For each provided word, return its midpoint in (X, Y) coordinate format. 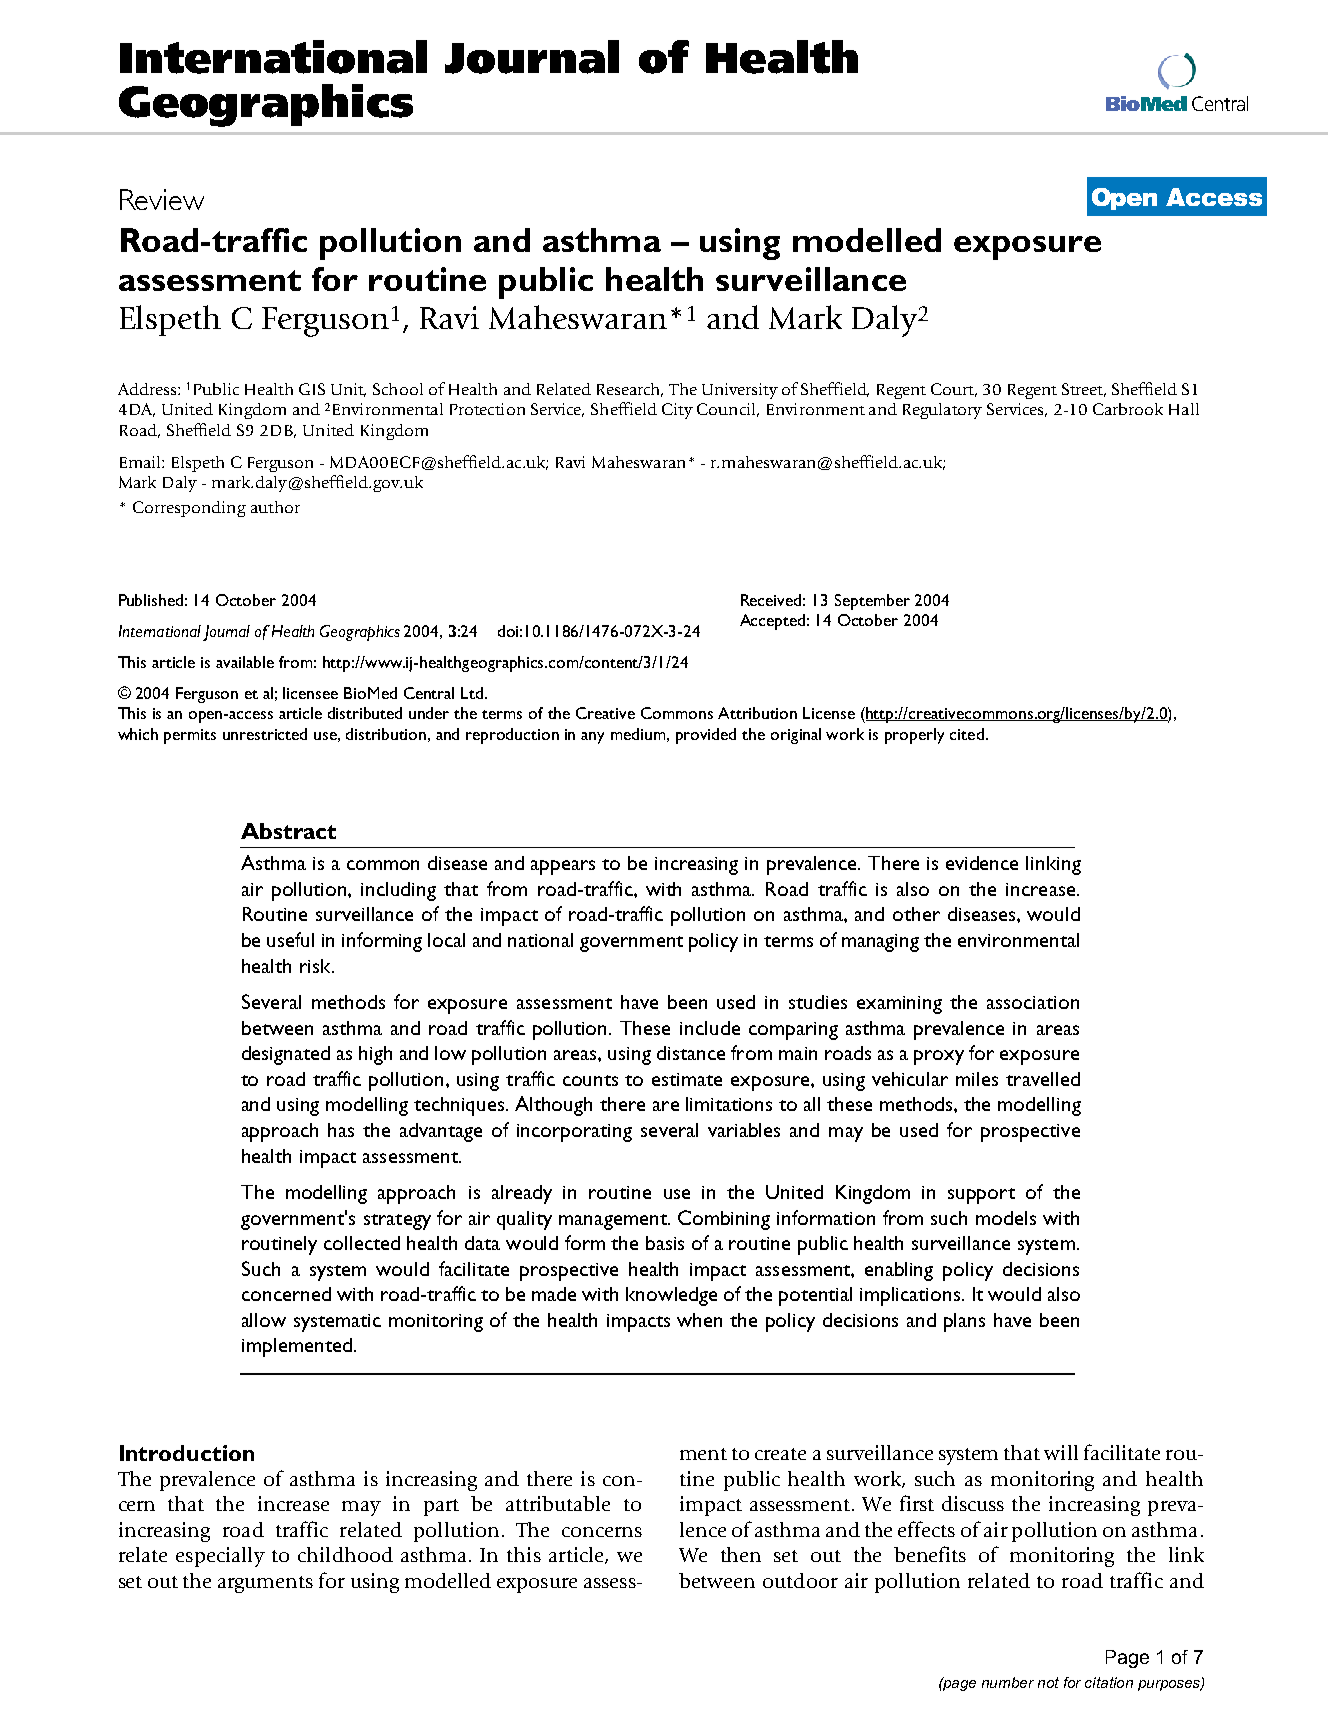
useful (290, 939)
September (872, 602)
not (1048, 1682)
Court (954, 390)
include (710, 1028)
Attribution (757, 713)
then (741, 1554)
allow (264, 1320)
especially (220, 1557)
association (1033, 1002)
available (245, 662)
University (740, 391)
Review (162, 199)
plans (964, 1322)
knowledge (671, 1296)
